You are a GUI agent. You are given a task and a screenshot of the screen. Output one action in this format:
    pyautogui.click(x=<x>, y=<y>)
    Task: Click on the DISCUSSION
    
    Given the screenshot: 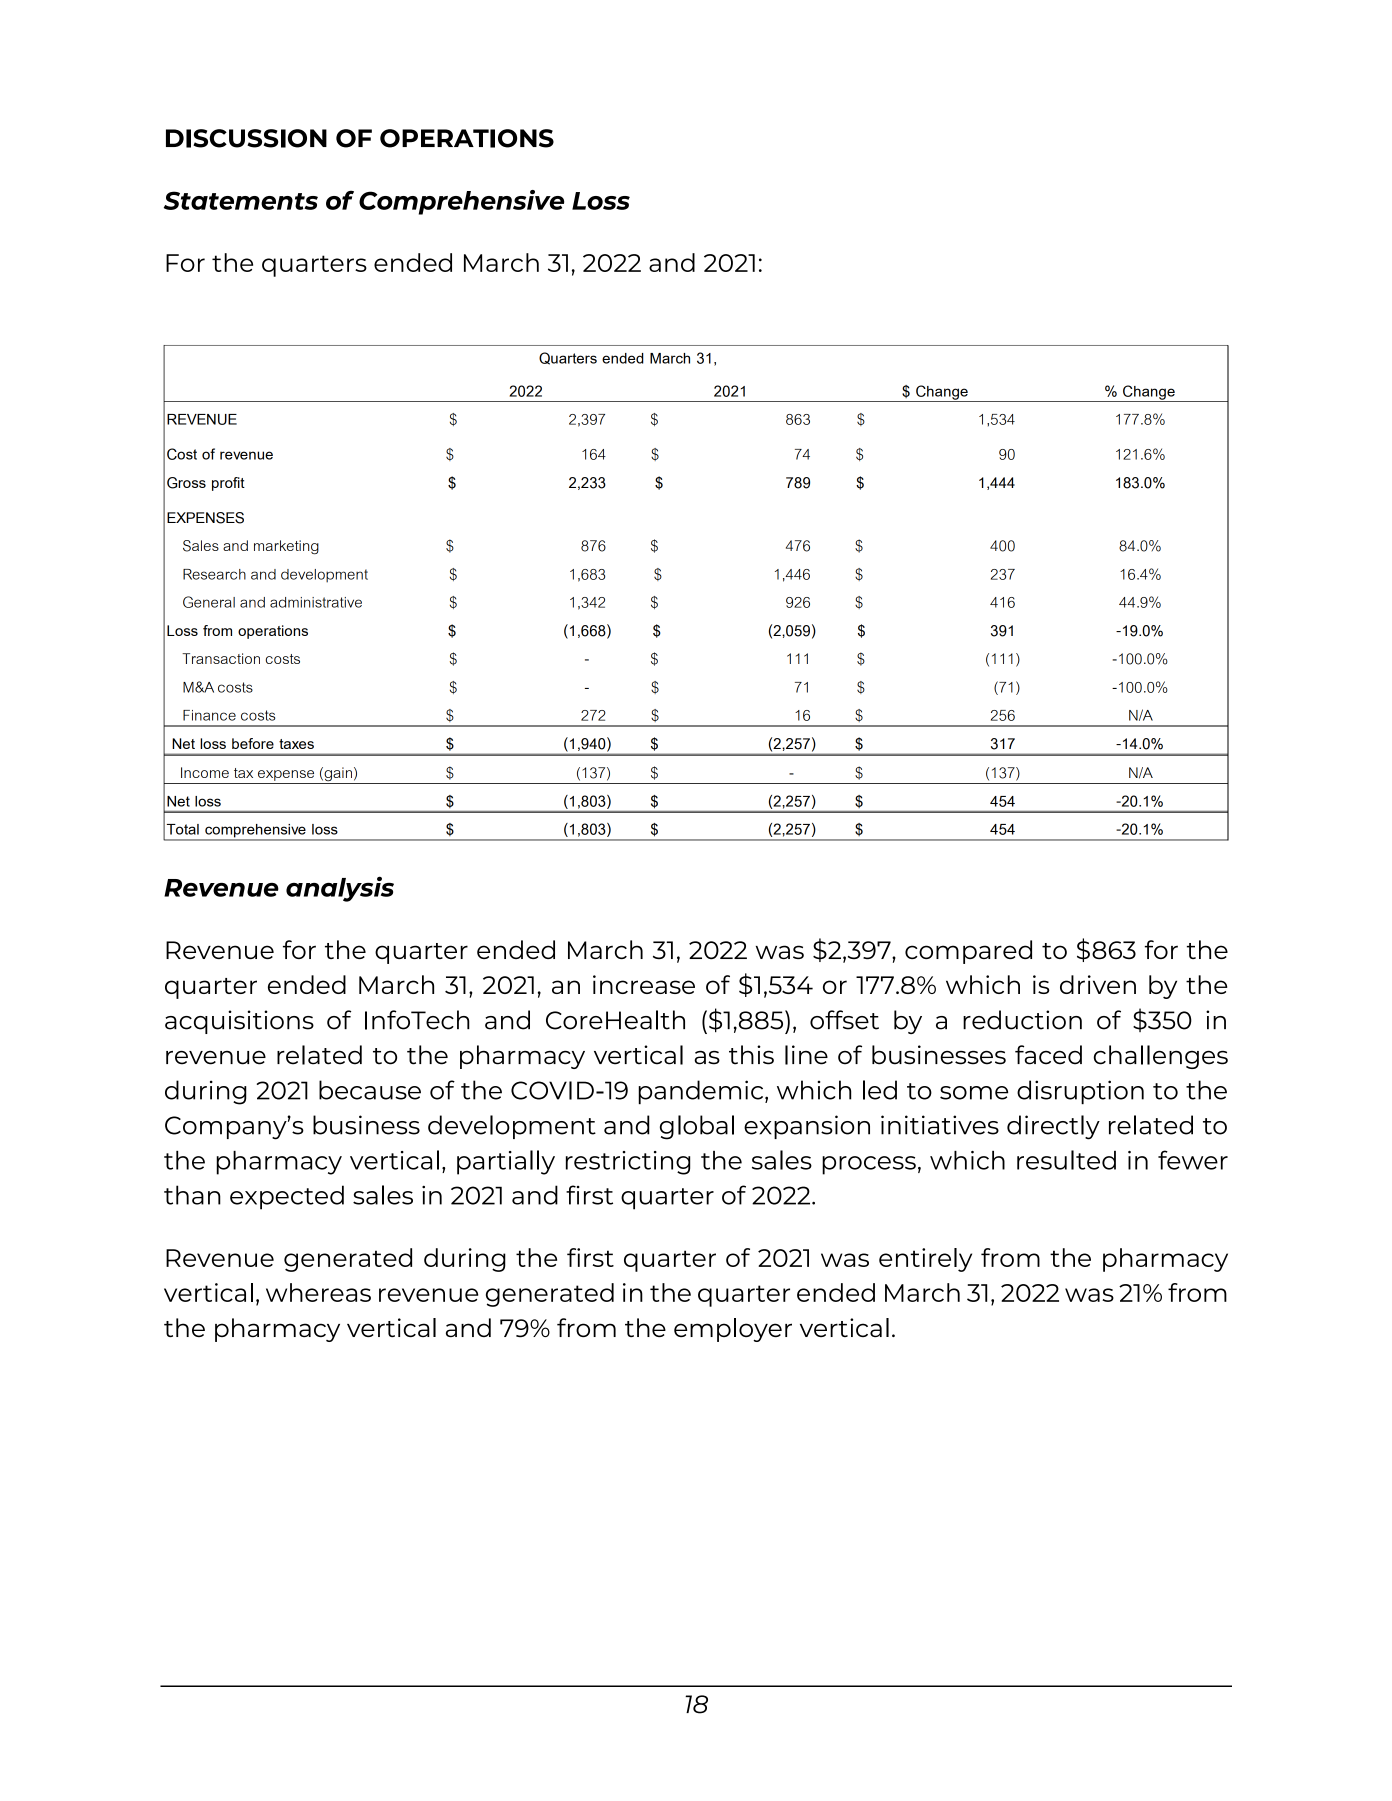 What is the action you would take?
    pyautogui.click(x=246, y=138)
